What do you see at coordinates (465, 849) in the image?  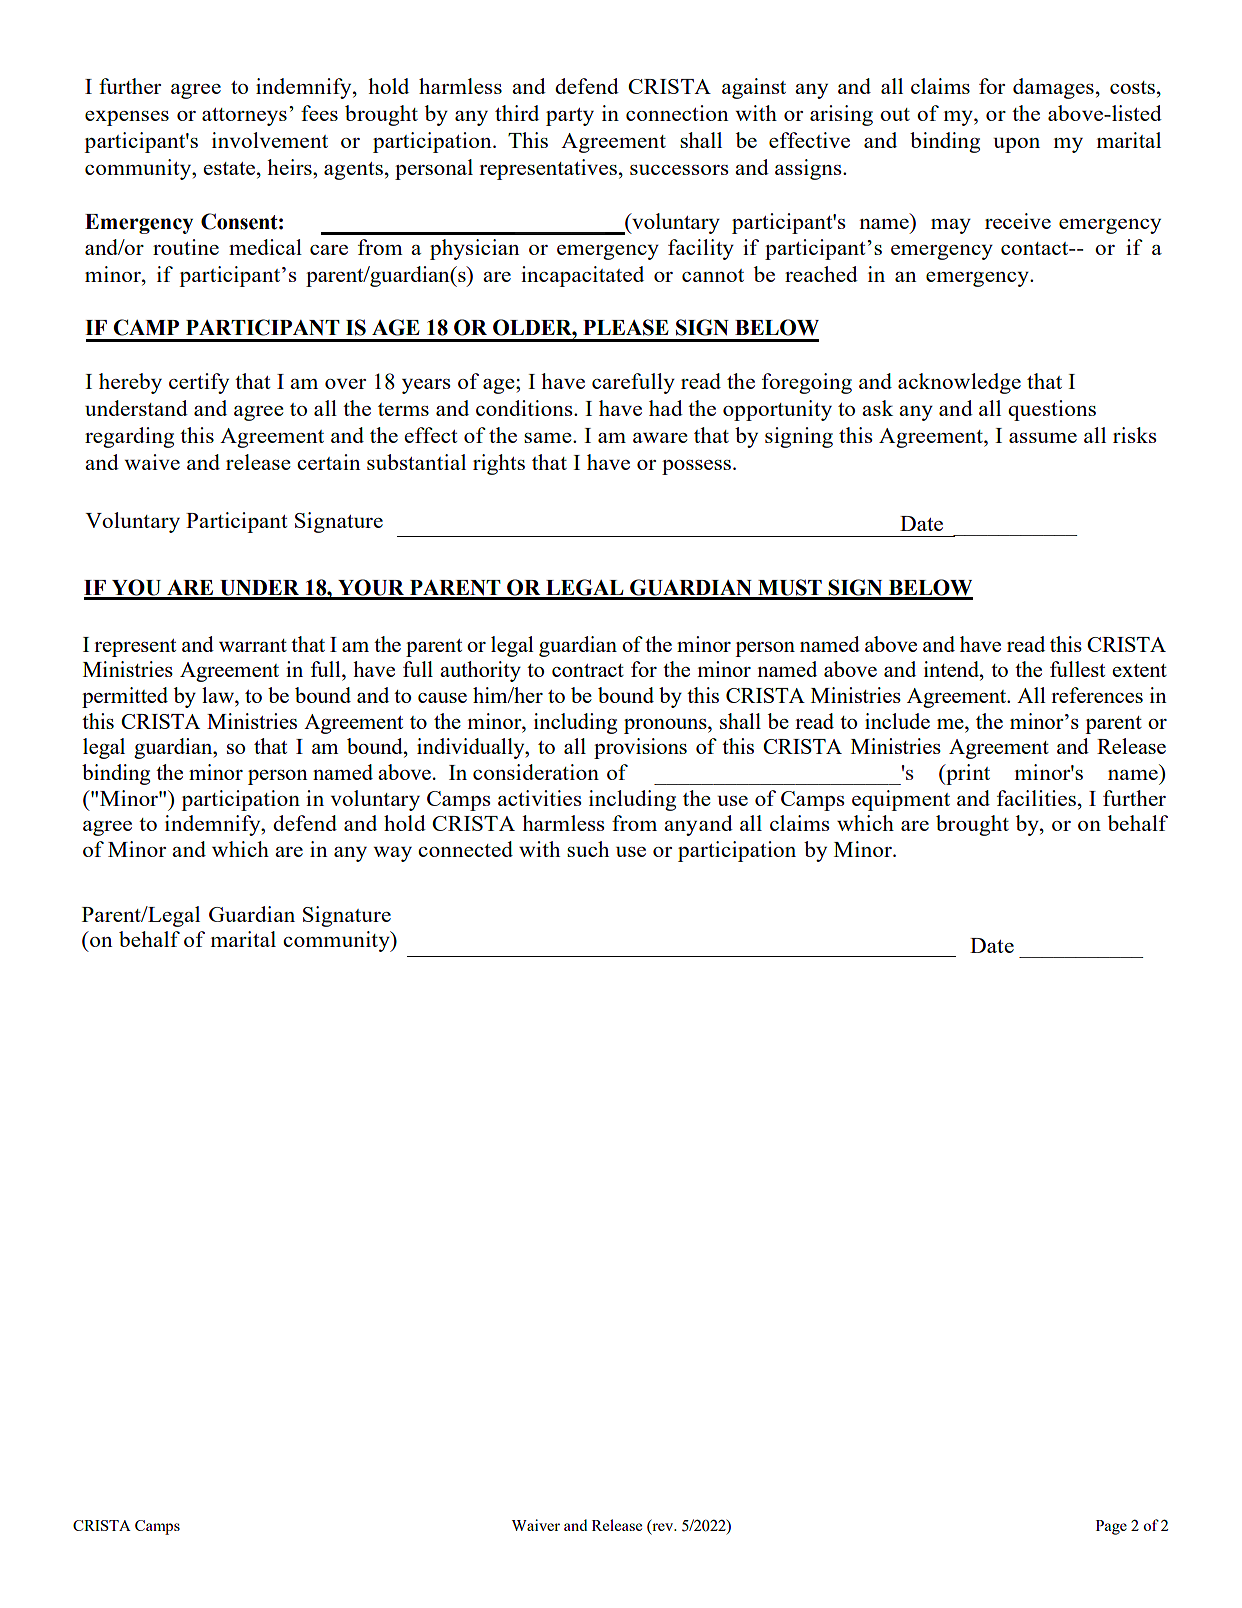 I see `connected` at bounding box center [465, 849].
